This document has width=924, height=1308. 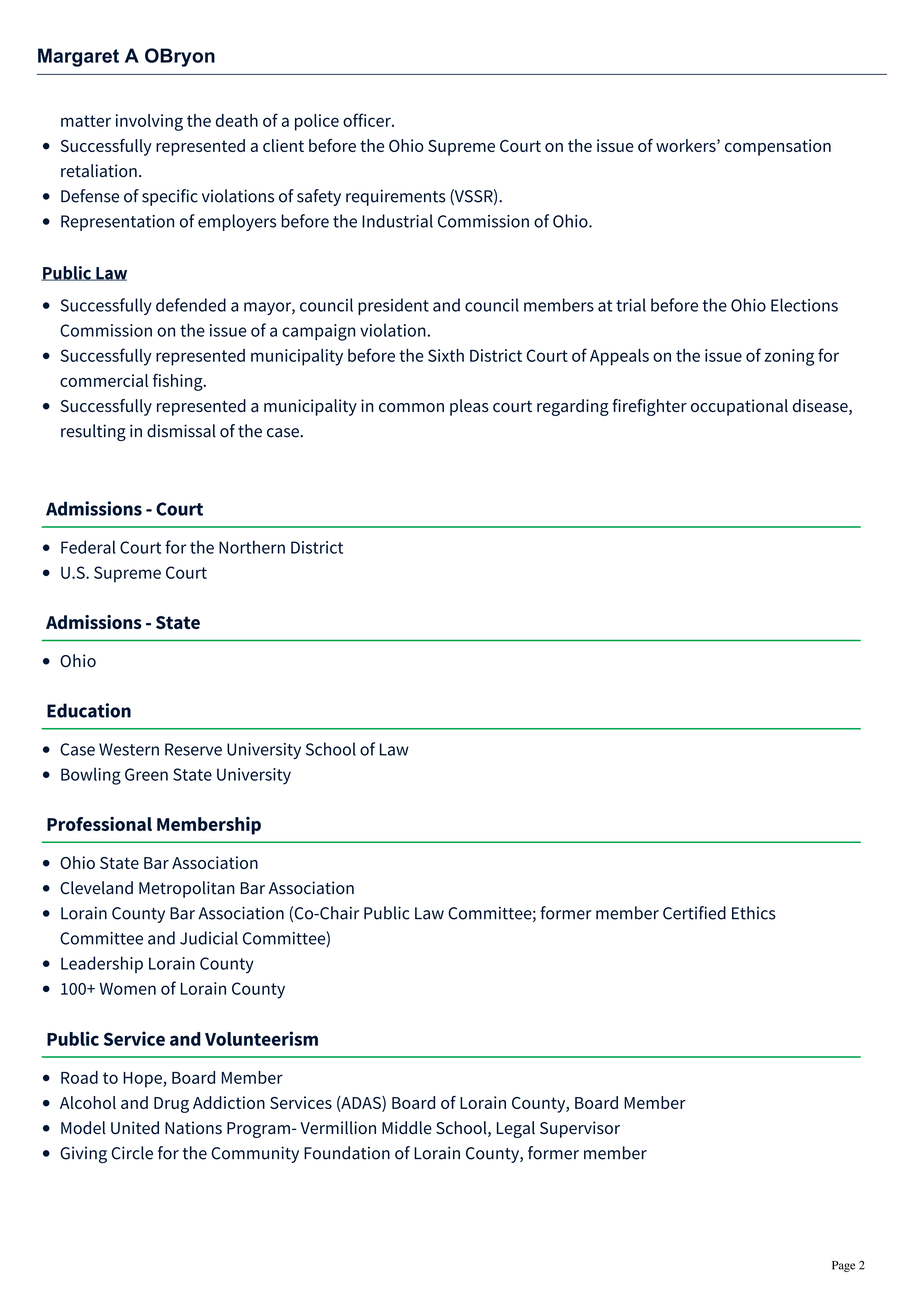 What do you see at coordinates (516, 1129) in the document?
I see `Legal` at bounding box center [516, 1129].
